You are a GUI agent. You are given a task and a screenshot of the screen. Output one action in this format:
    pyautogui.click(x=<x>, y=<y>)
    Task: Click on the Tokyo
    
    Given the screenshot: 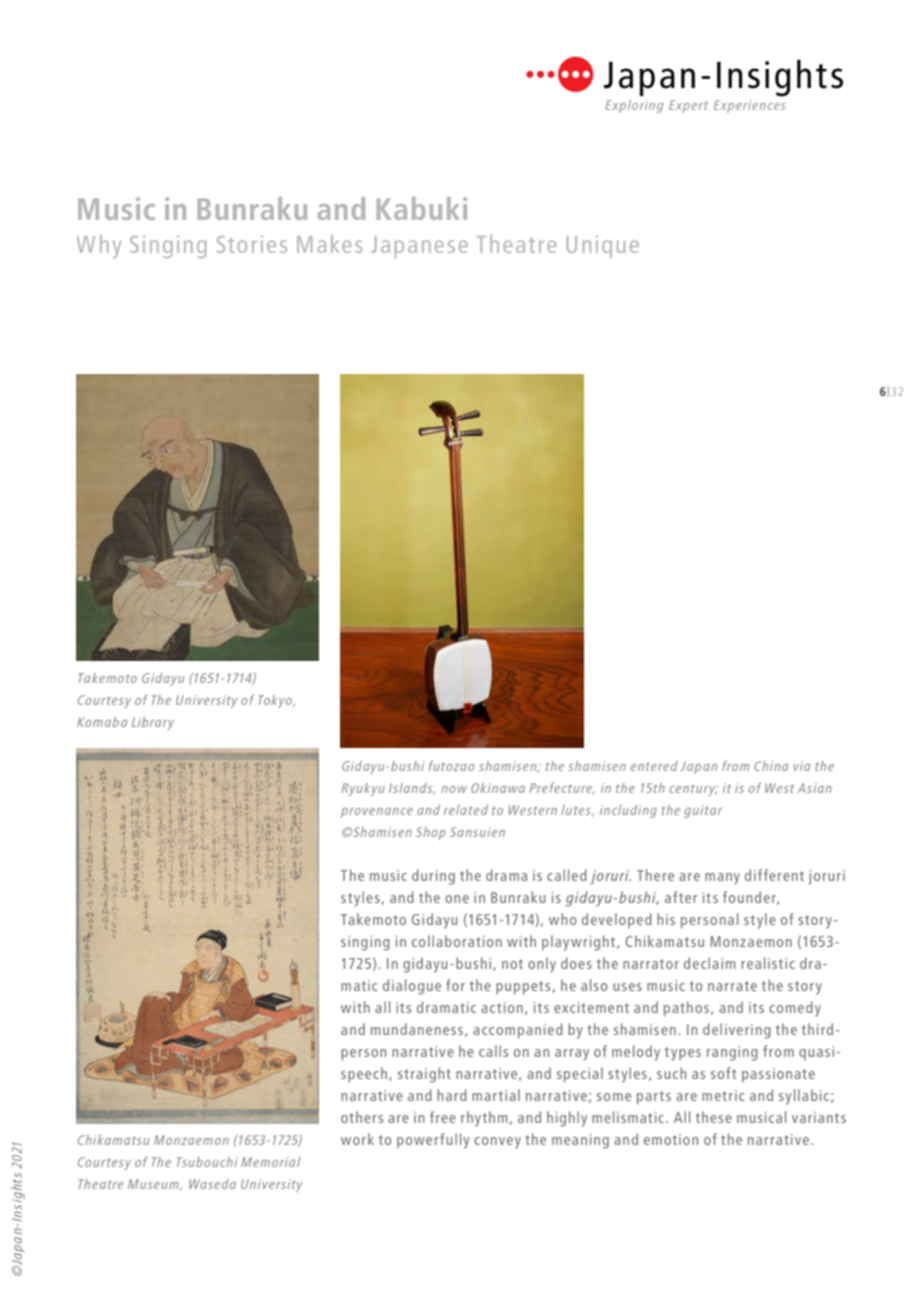 What is the action you would take?
    pyautogui.click(x=276, y=701)
